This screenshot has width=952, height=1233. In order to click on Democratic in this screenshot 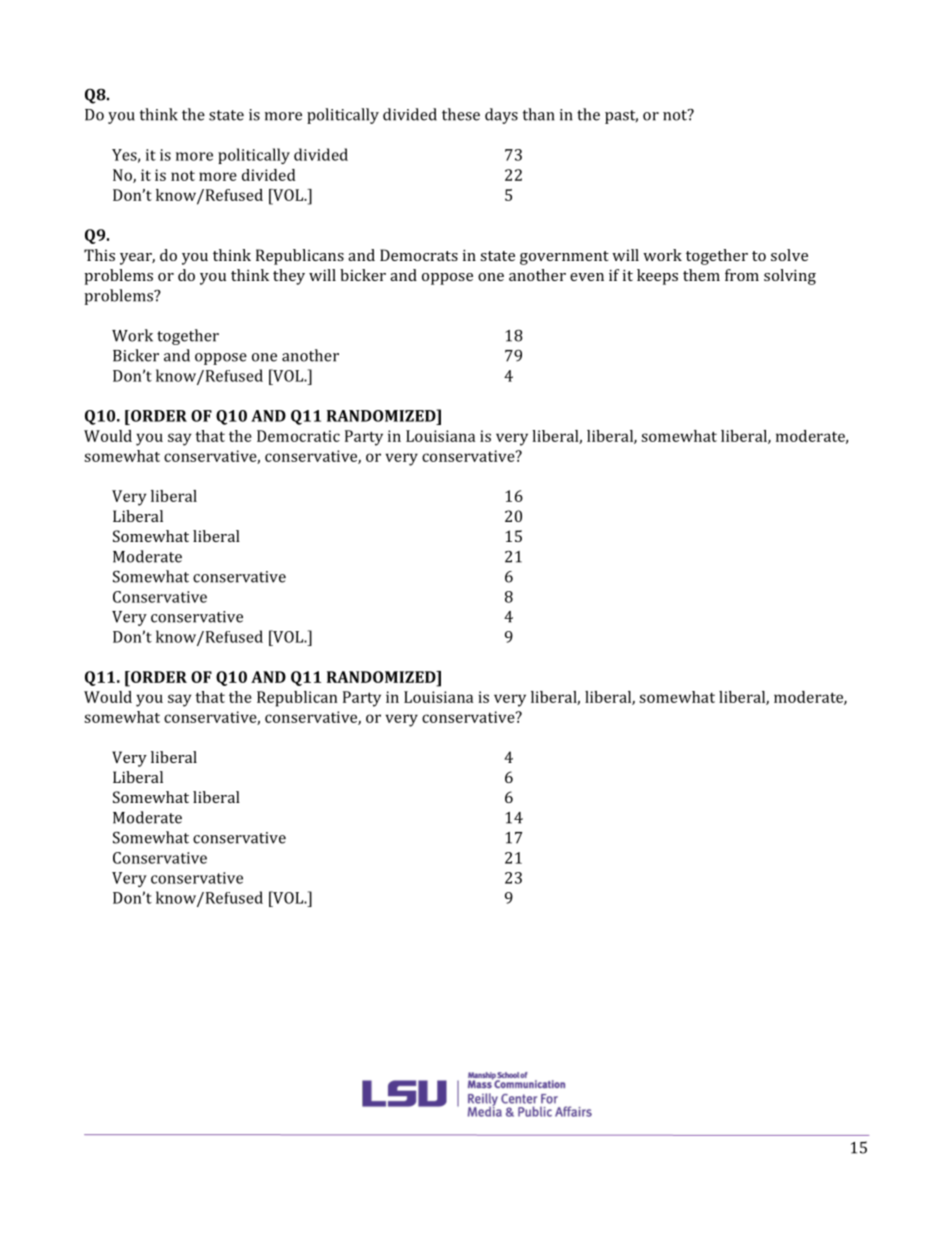, I will do `click(298, 436)`.
